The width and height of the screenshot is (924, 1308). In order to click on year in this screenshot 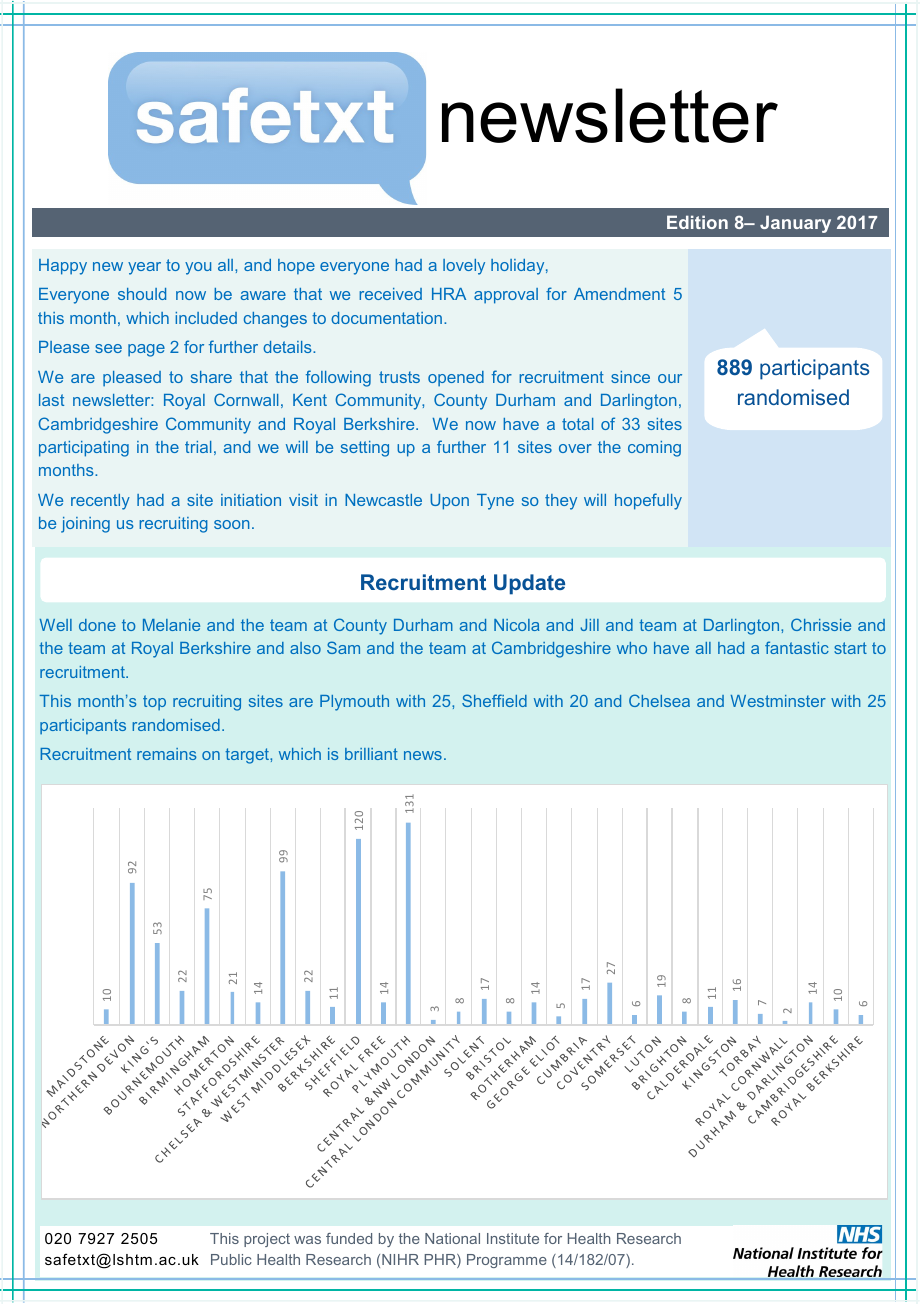, I will do `click(144, 268)`.
